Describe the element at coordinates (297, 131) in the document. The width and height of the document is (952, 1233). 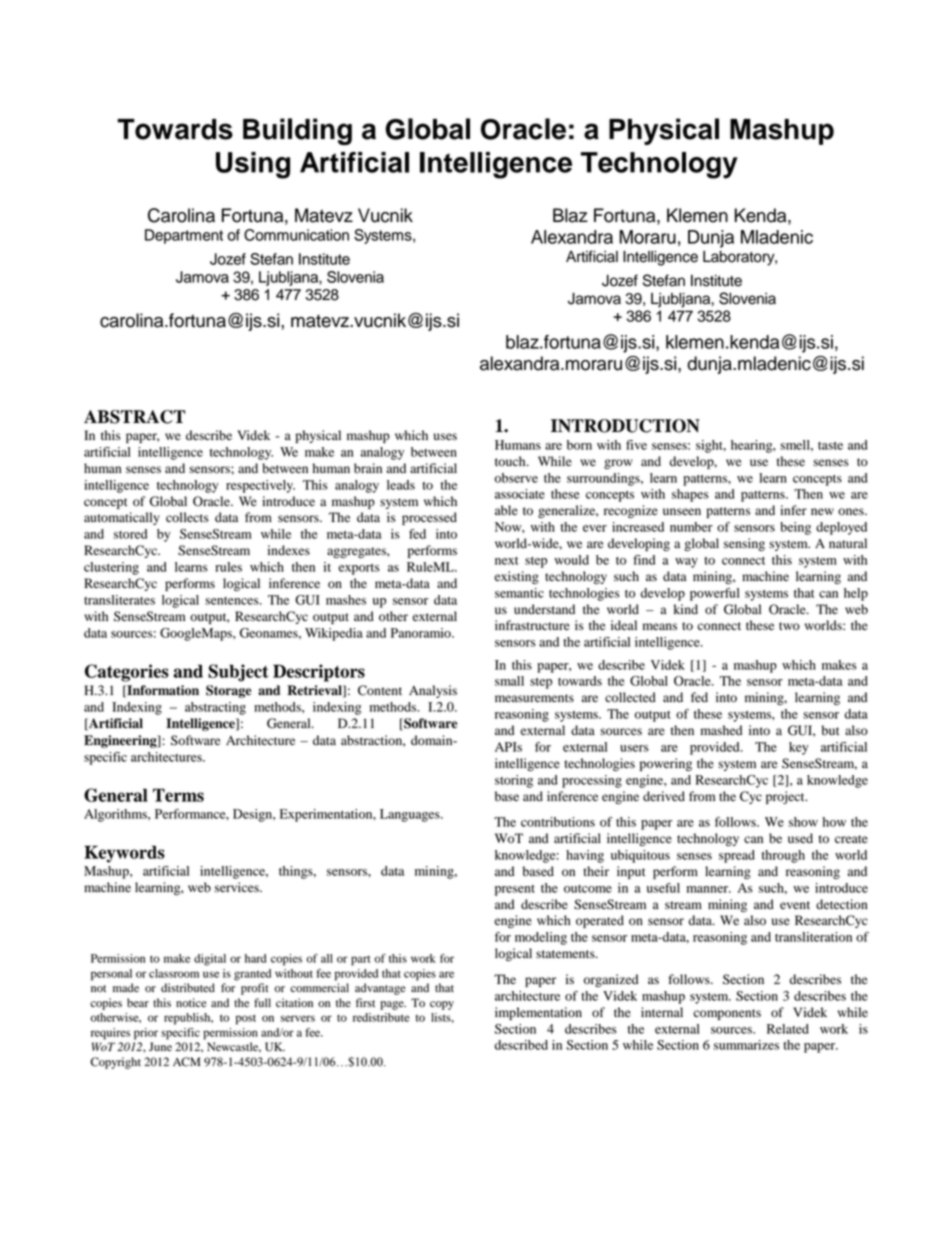
I see `Building` at that location.
